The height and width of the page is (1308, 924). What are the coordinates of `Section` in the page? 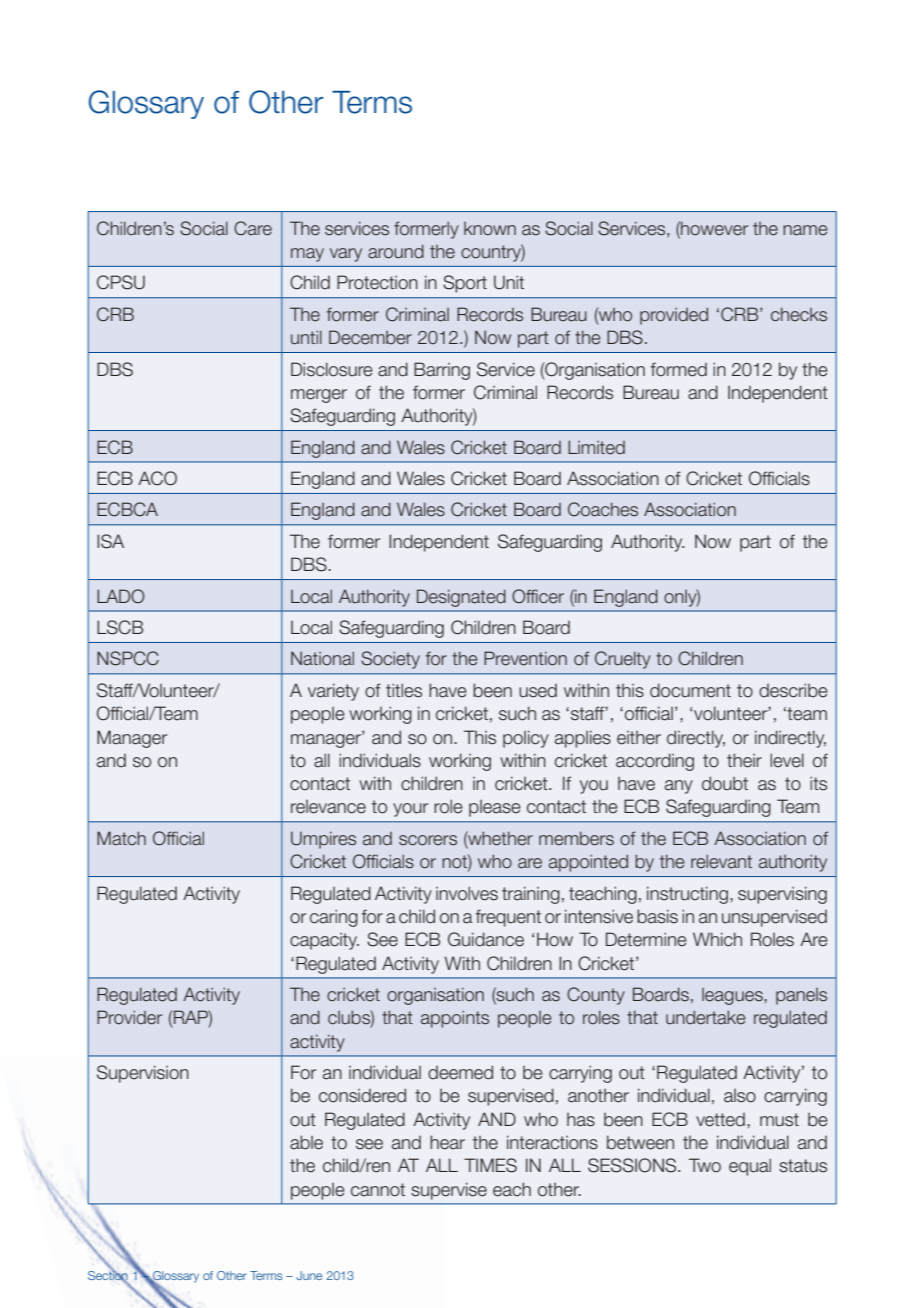 It's located at (108, 1275).
